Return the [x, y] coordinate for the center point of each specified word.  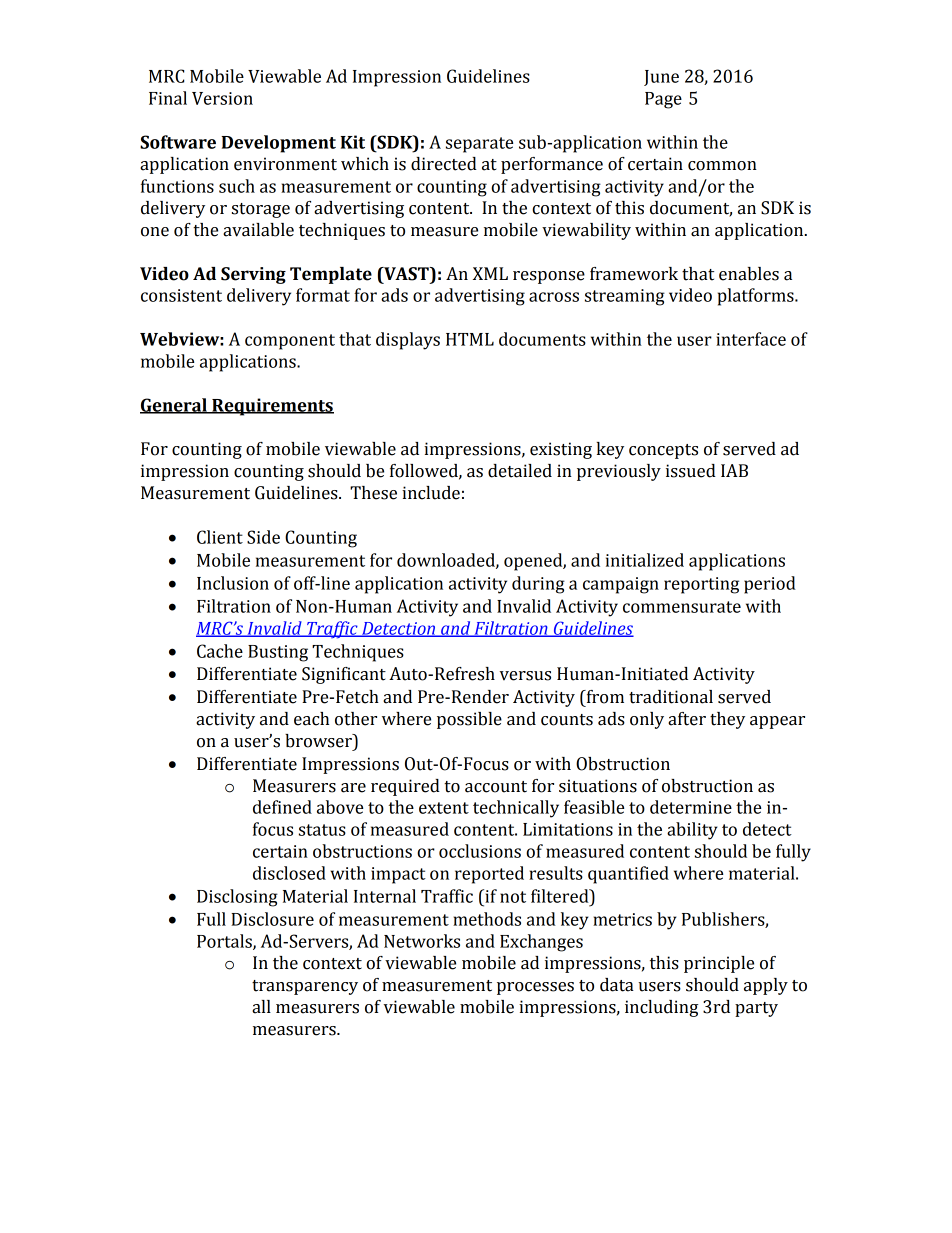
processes [535, 988]
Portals [225, 942]
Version [222, 98]
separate [479, 145]
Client [220, 537]
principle [719, 964]
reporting [701, 585]
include [431, 493]
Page [663, 100]
